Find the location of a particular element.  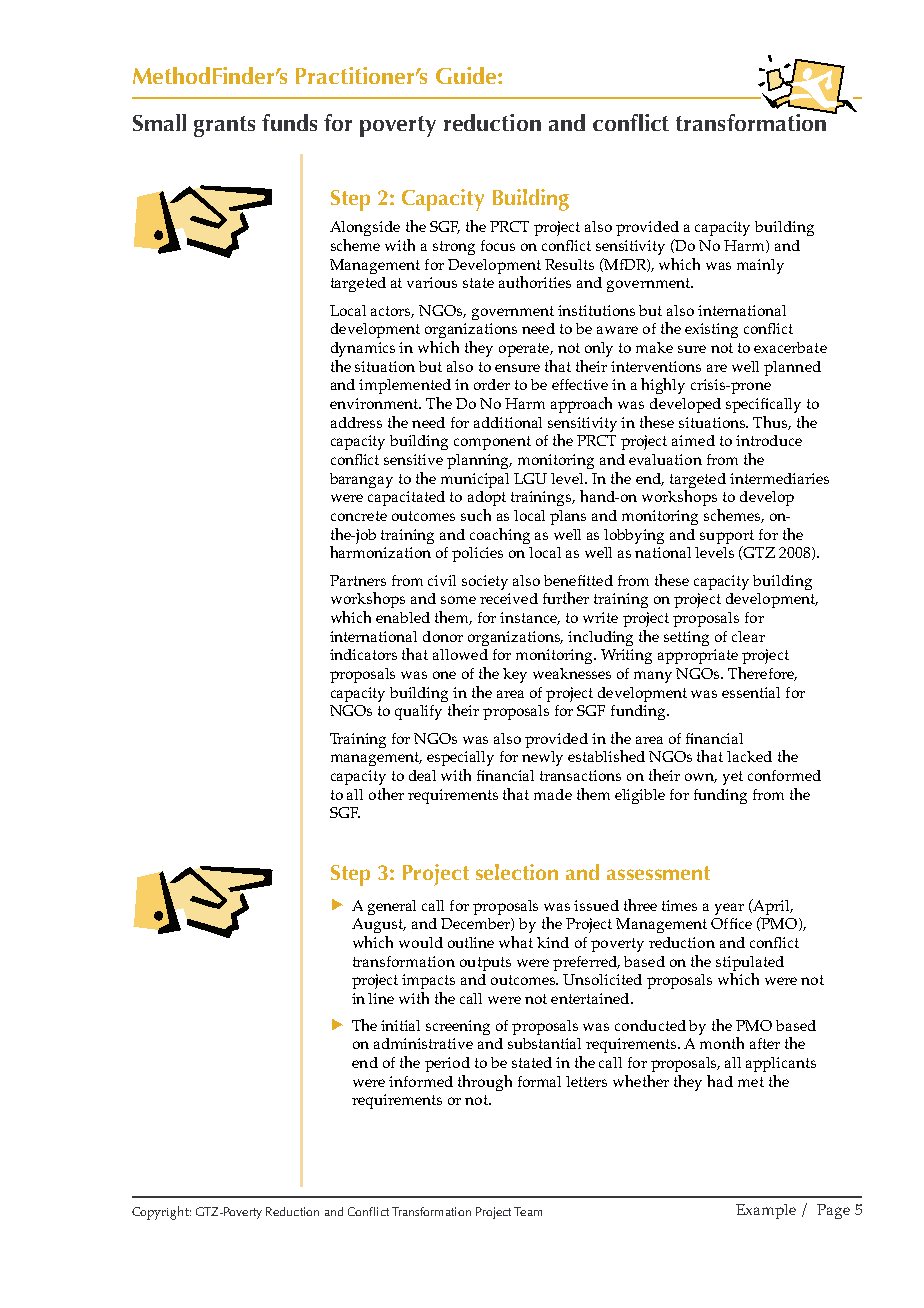

planning is located at coordinates (479, 461).
